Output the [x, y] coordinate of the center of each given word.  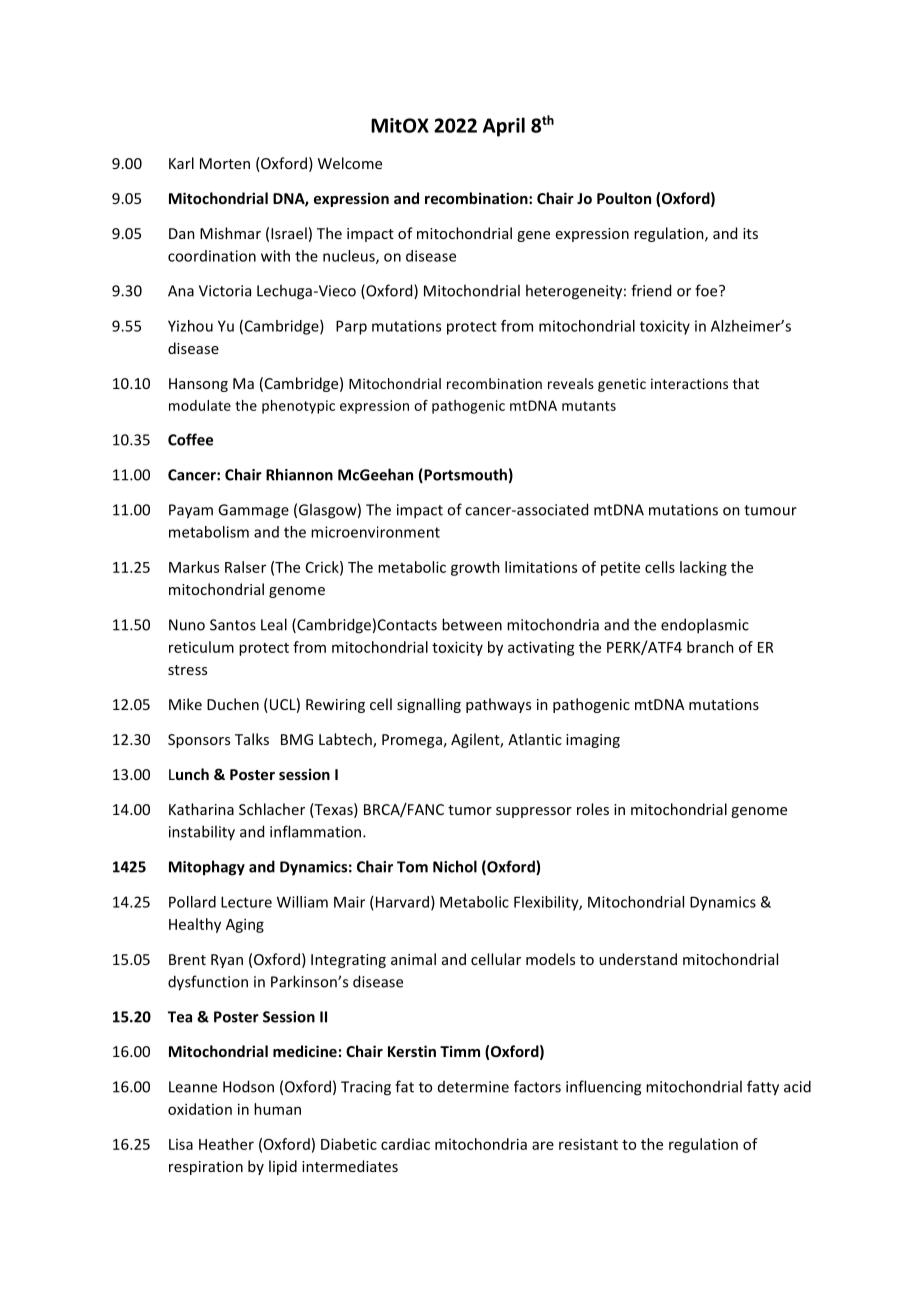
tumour [770, 510]
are [543, 1145]
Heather [226, 1144]
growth [475, 568]
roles [593, 809]
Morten [225, 163]
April [504, 127]
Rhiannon [299, 474]
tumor [470, 810]
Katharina [201, 809]
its [750, 233]
